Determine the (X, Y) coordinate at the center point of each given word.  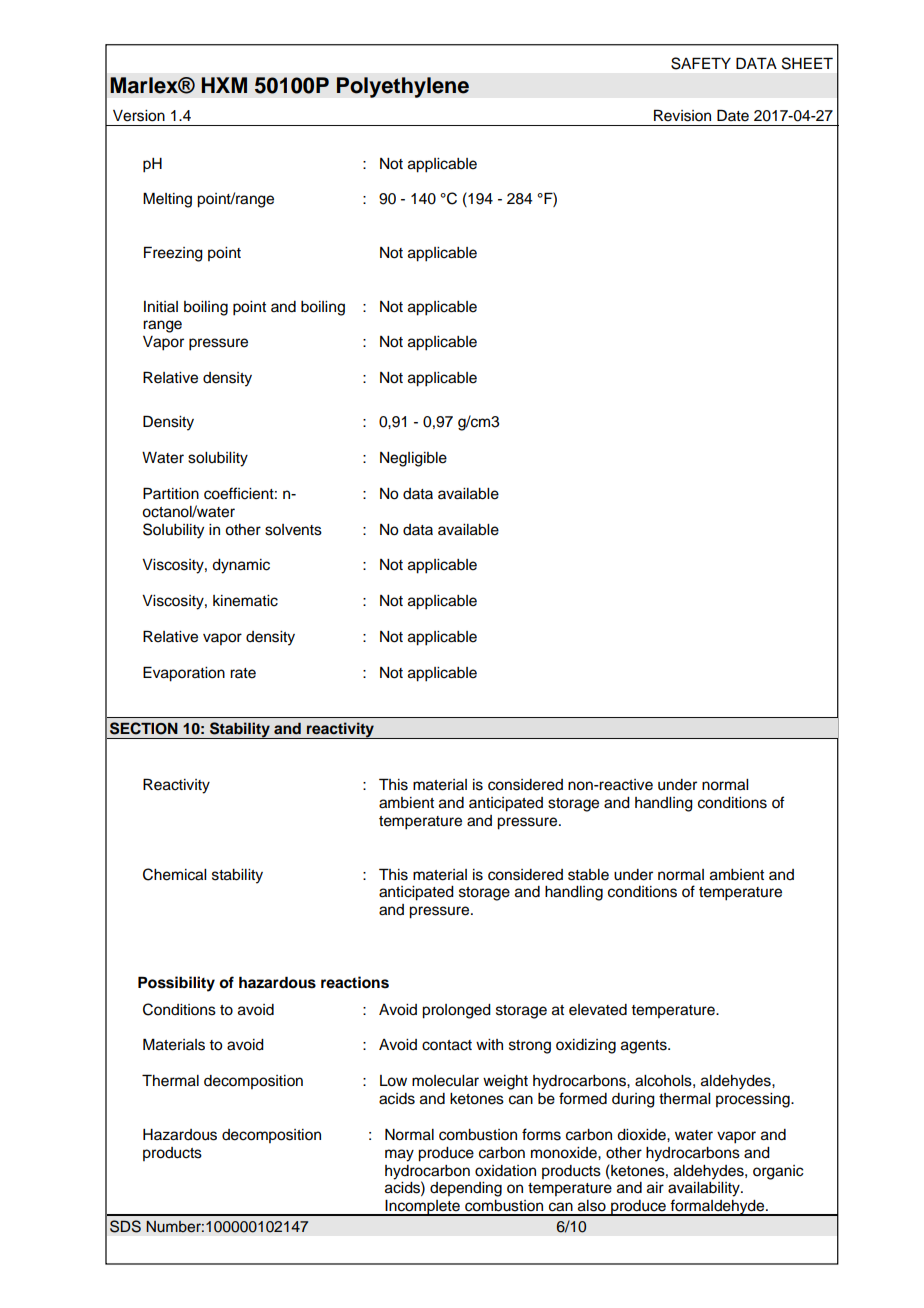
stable (588, 875)
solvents (293, 530)
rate (243, 673)
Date (733, 115)
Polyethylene (402, 87)
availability (705, 1189)
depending (466, 1189)
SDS (125, 1226)
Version (139, 116)
